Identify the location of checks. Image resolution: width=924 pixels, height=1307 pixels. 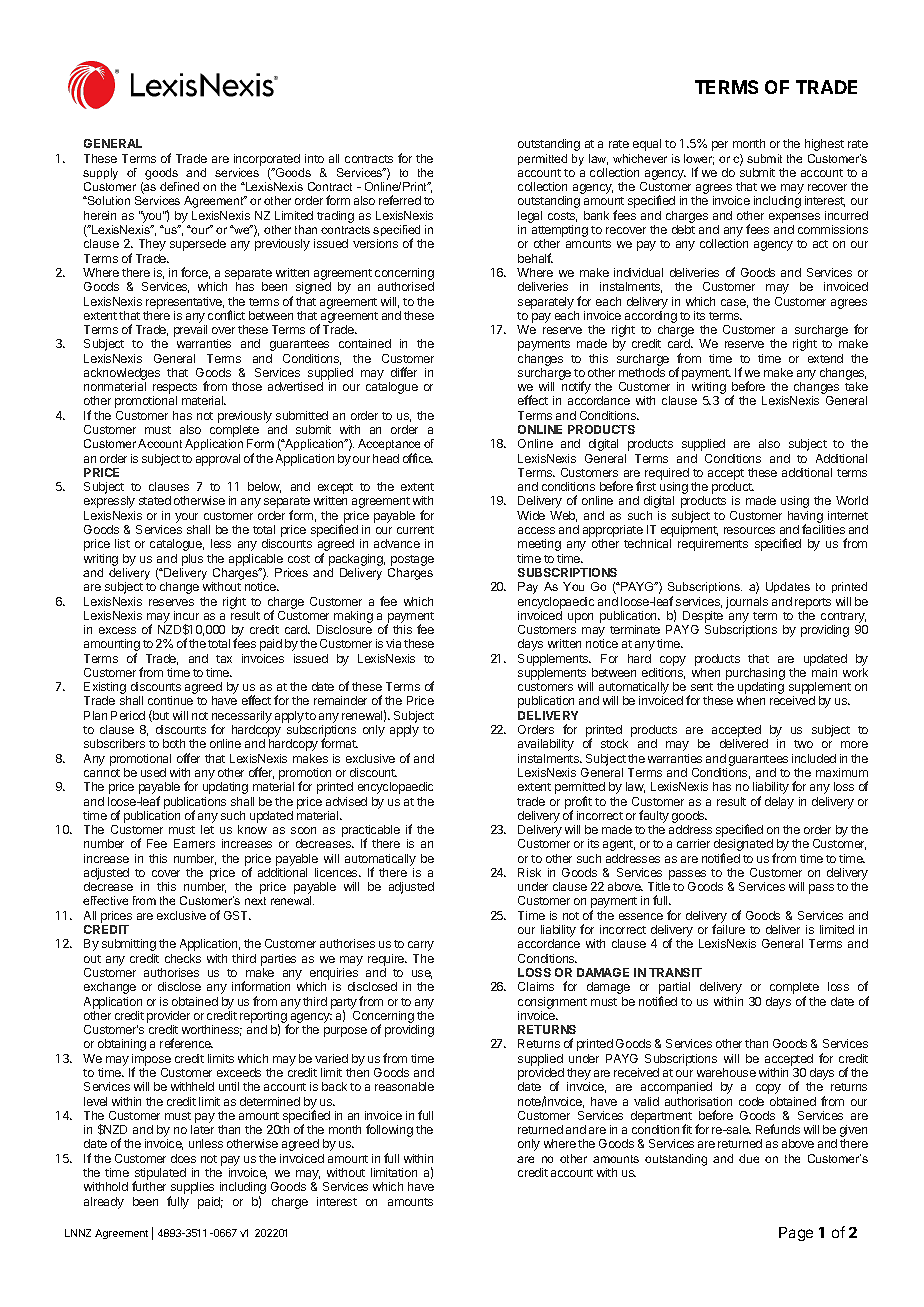
(183, 958).
